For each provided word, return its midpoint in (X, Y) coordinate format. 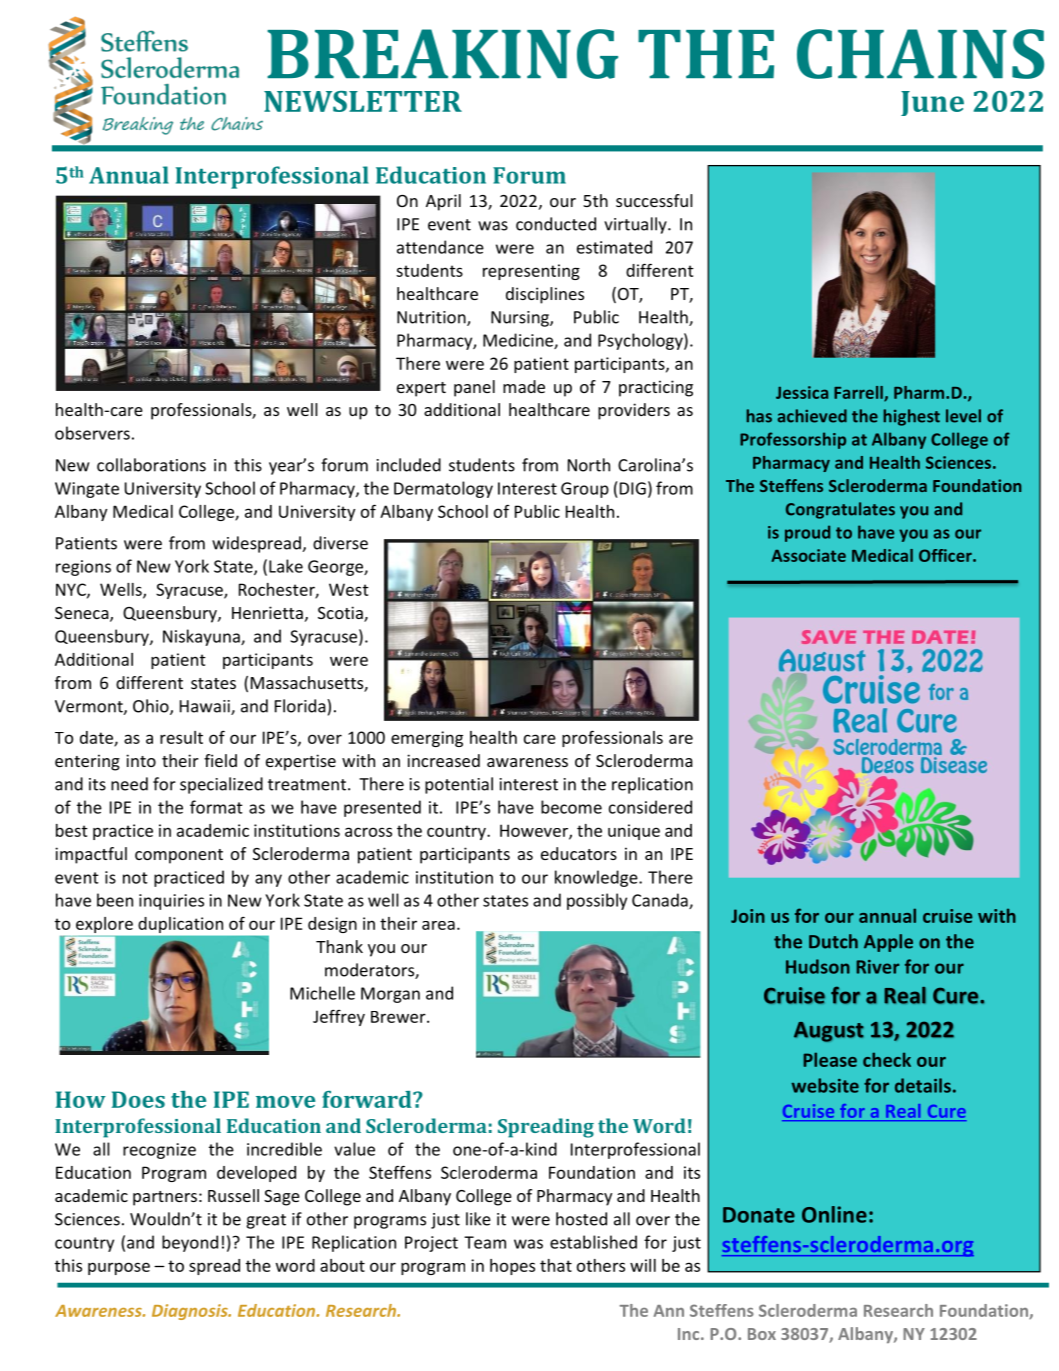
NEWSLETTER (363, 101)
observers (92, 433)
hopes (512, 1267)
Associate (808, 555)
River (878, 967)
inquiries (171, 902)
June (932, 103)
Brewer (399, 1017)
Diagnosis (191, 1312)
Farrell (859, 394)
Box (762, 1334)
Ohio (152, 707)
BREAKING (442, 54)
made (524, 386)
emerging (427, 739)
